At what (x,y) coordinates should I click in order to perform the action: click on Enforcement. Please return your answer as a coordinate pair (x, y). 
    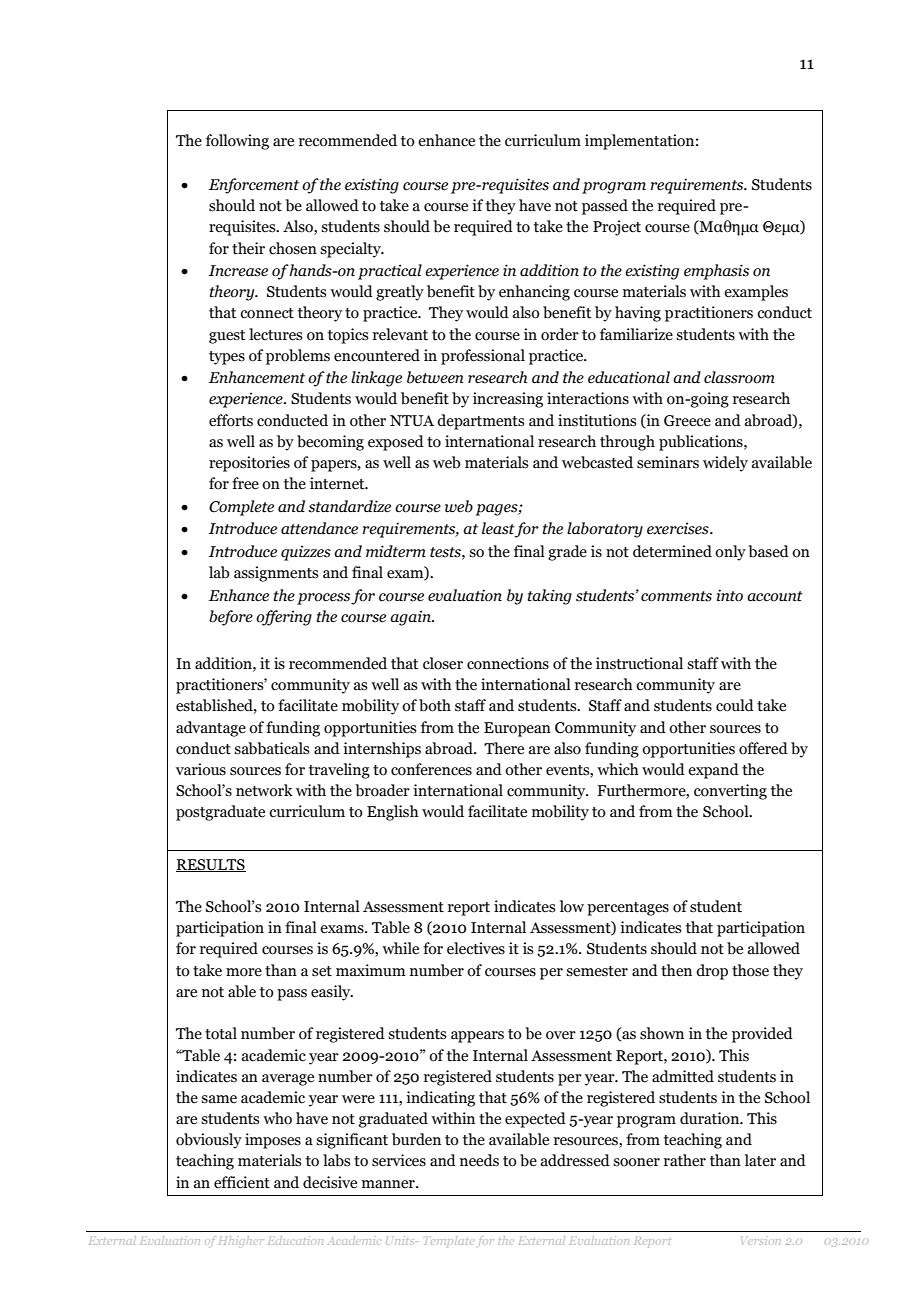
    Looking at the image, I should click on (254, 186).
